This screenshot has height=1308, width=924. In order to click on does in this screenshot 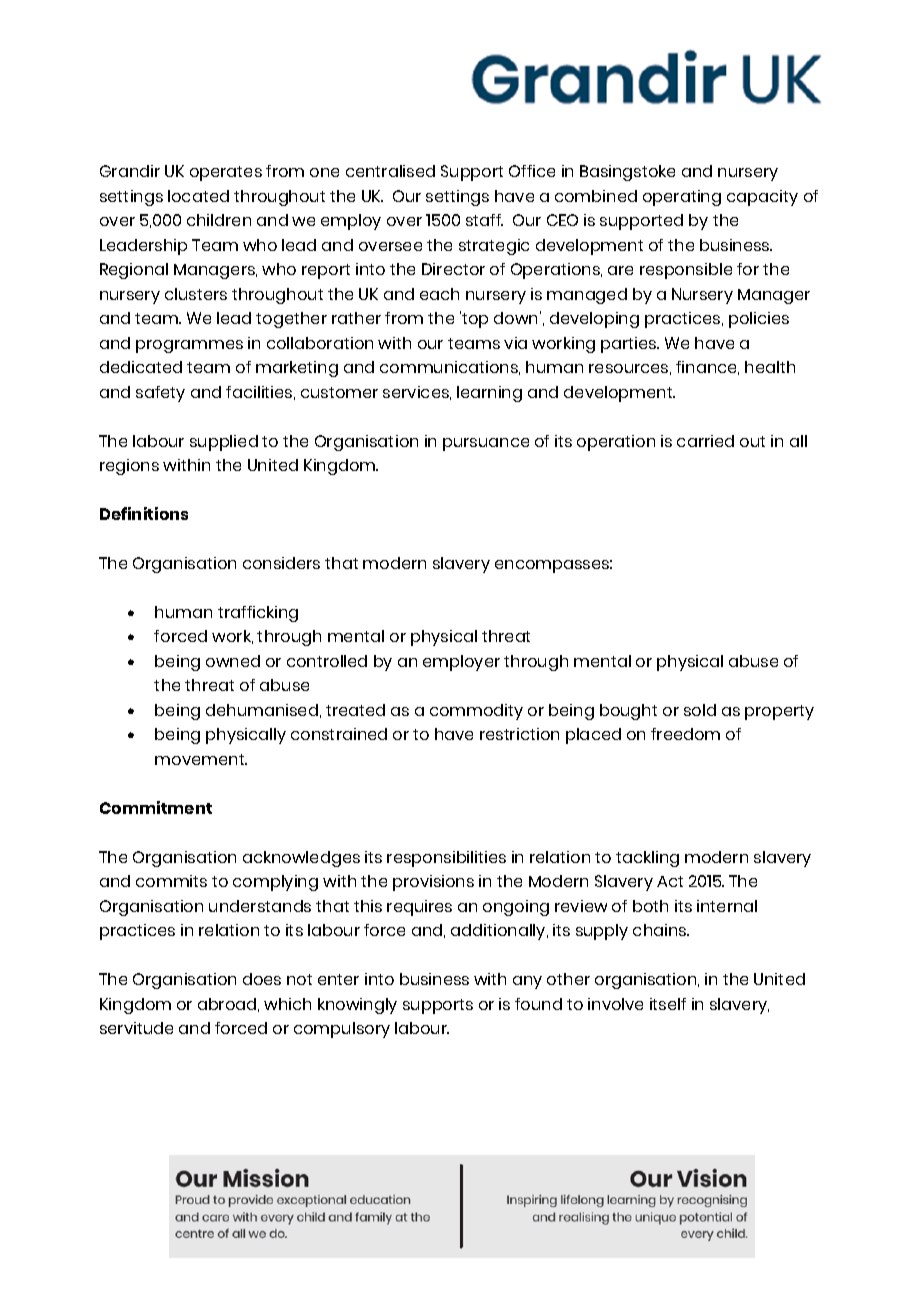, I will do `click(262, 979)`.
